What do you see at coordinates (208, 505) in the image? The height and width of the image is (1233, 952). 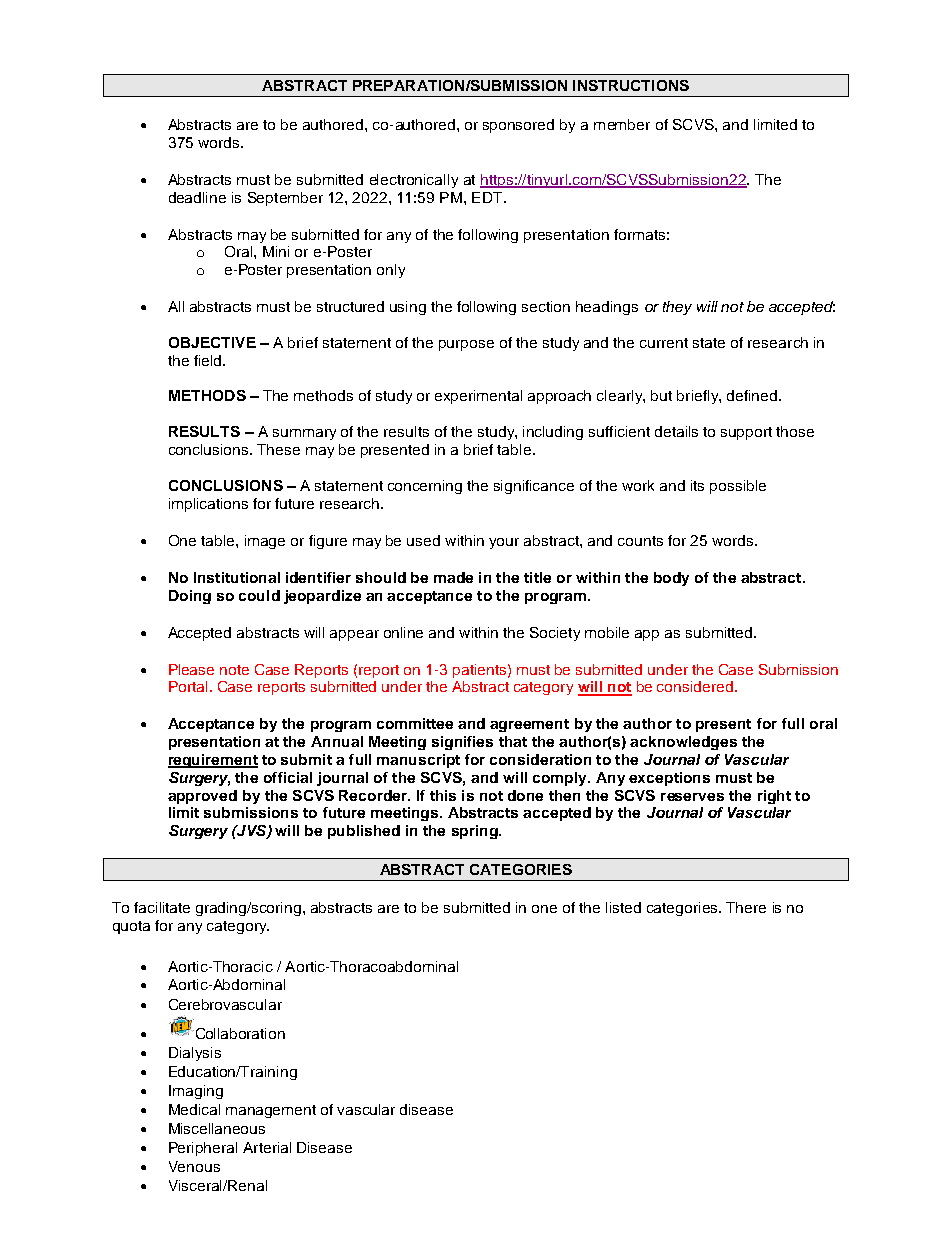 I see `implications` at bounding box center [208, 505].
